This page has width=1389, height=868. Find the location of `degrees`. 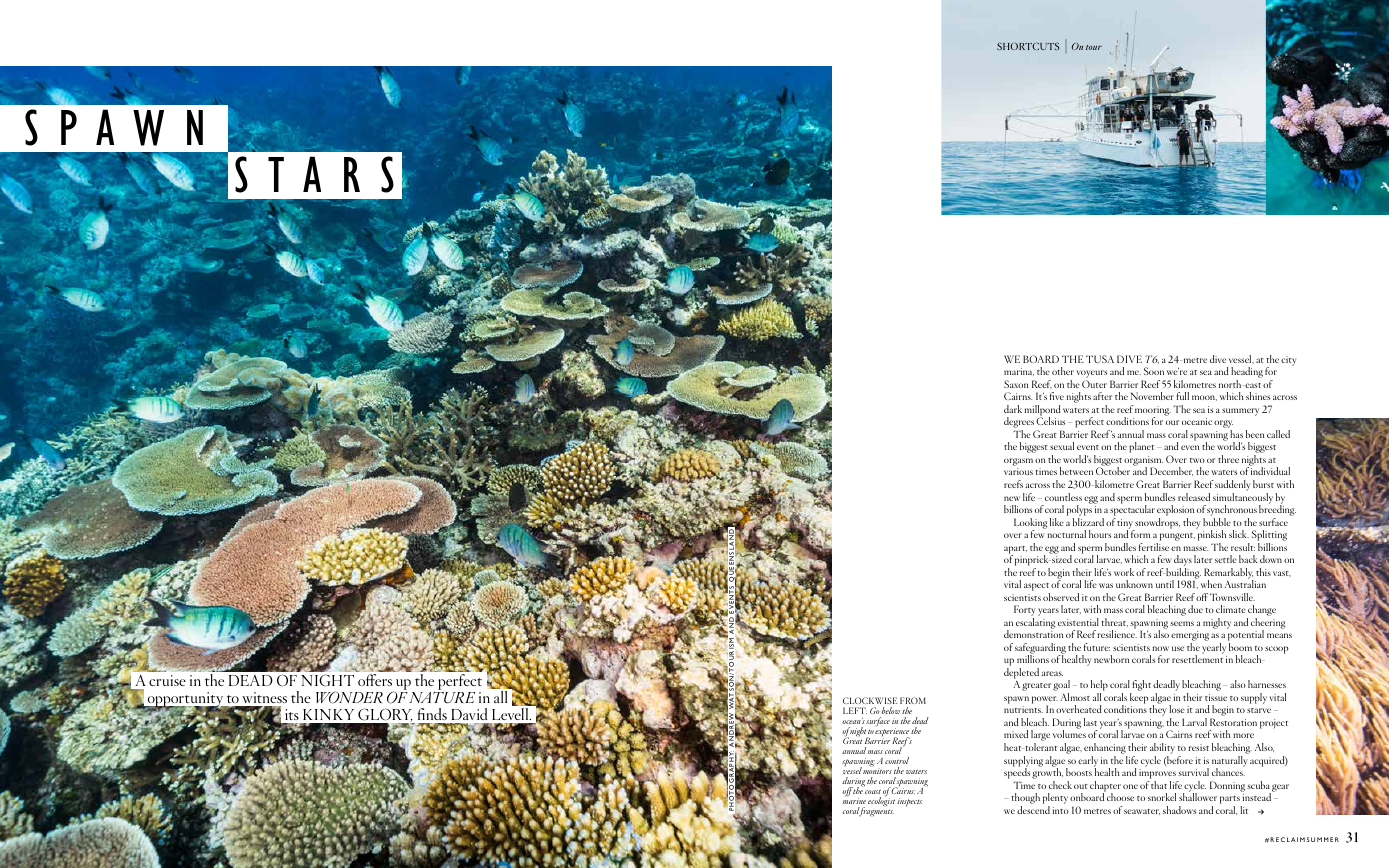

degrees is located at coordinates (1019, 424).
